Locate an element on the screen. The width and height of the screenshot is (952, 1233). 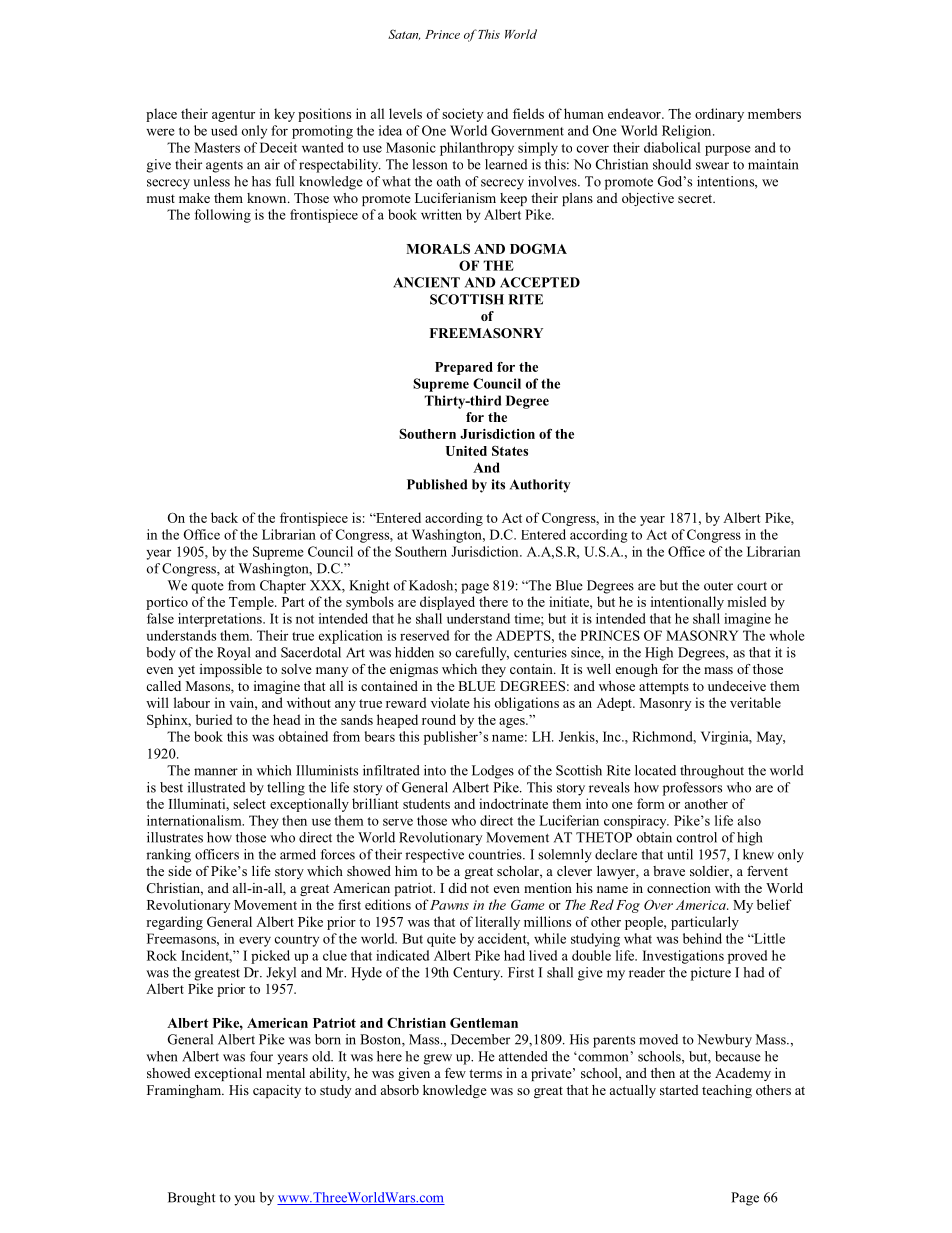
ordinary is located at coordinates (719, 115).
